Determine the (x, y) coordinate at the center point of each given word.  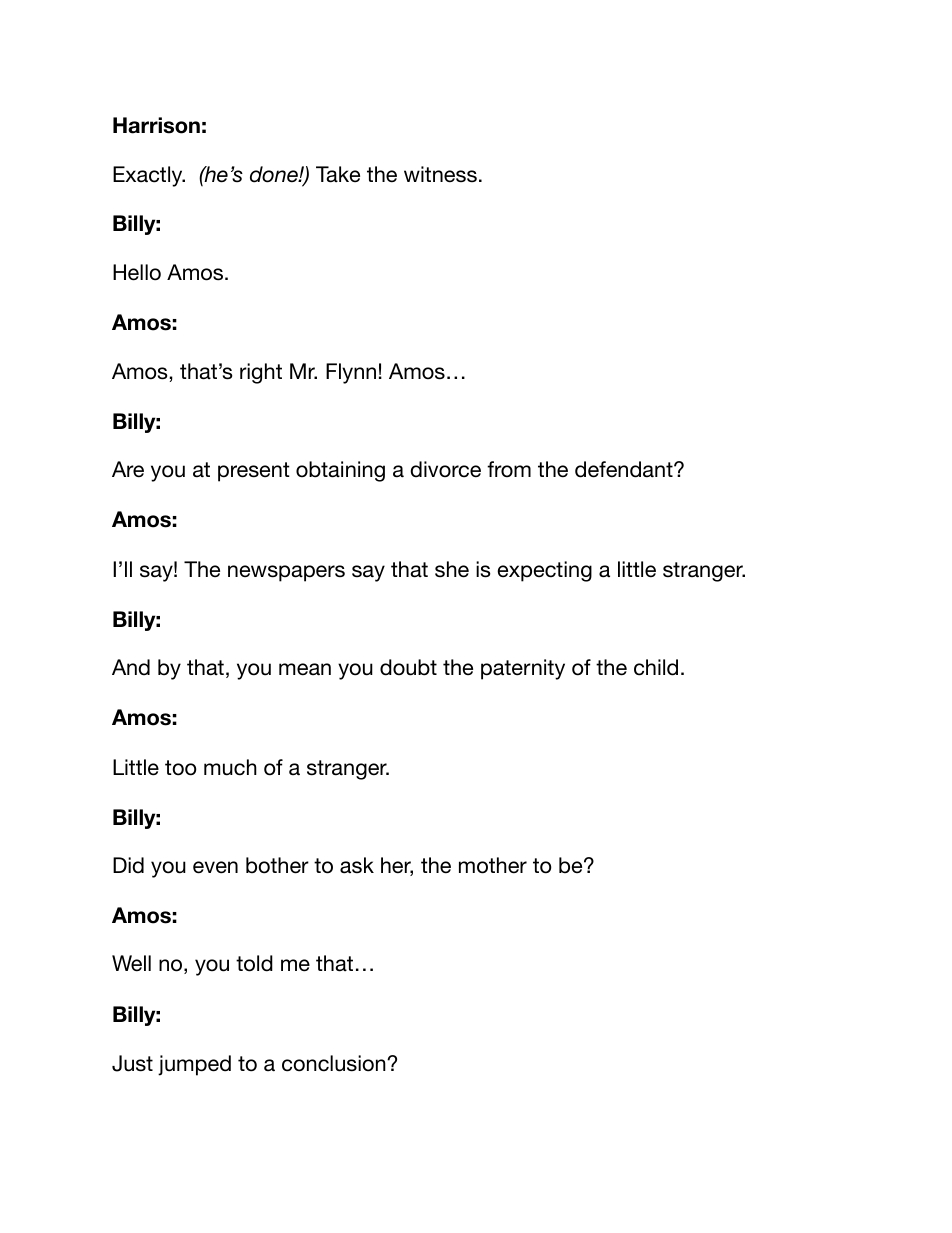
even (215, 867)
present (254, 472)
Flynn (351, 373)
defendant (625, 469)
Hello (137, 272)
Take (338, 174)
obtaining (340, 471)
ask (357, 865)
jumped (194, 1065)
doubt (408, 667)
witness (440, 174)
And (131, 667)
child (656, 667)
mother (493, 865)
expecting (544, 571)
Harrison (156, 125)
